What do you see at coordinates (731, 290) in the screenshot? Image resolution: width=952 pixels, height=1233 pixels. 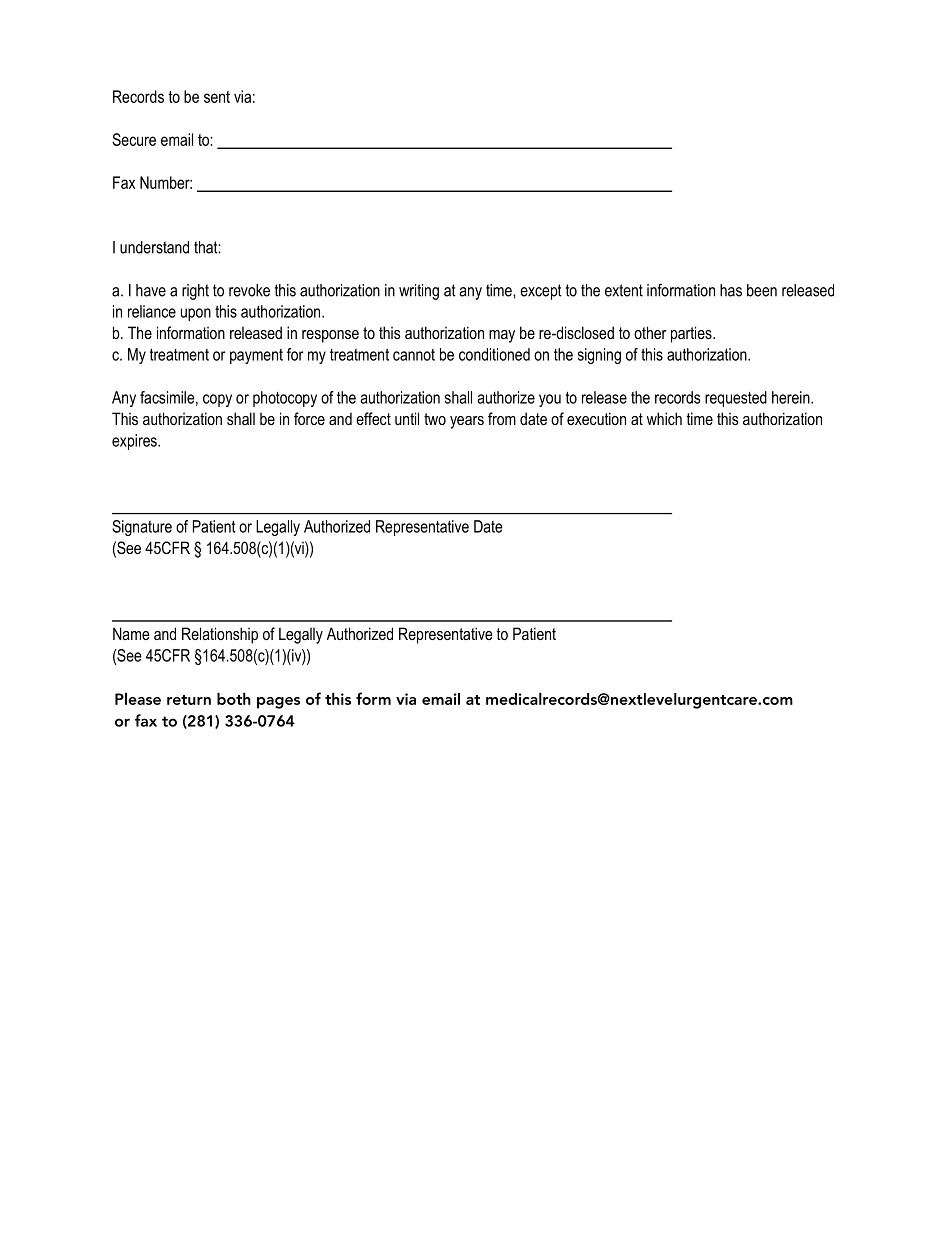 I see `has` at bounding box center [731, 290].
